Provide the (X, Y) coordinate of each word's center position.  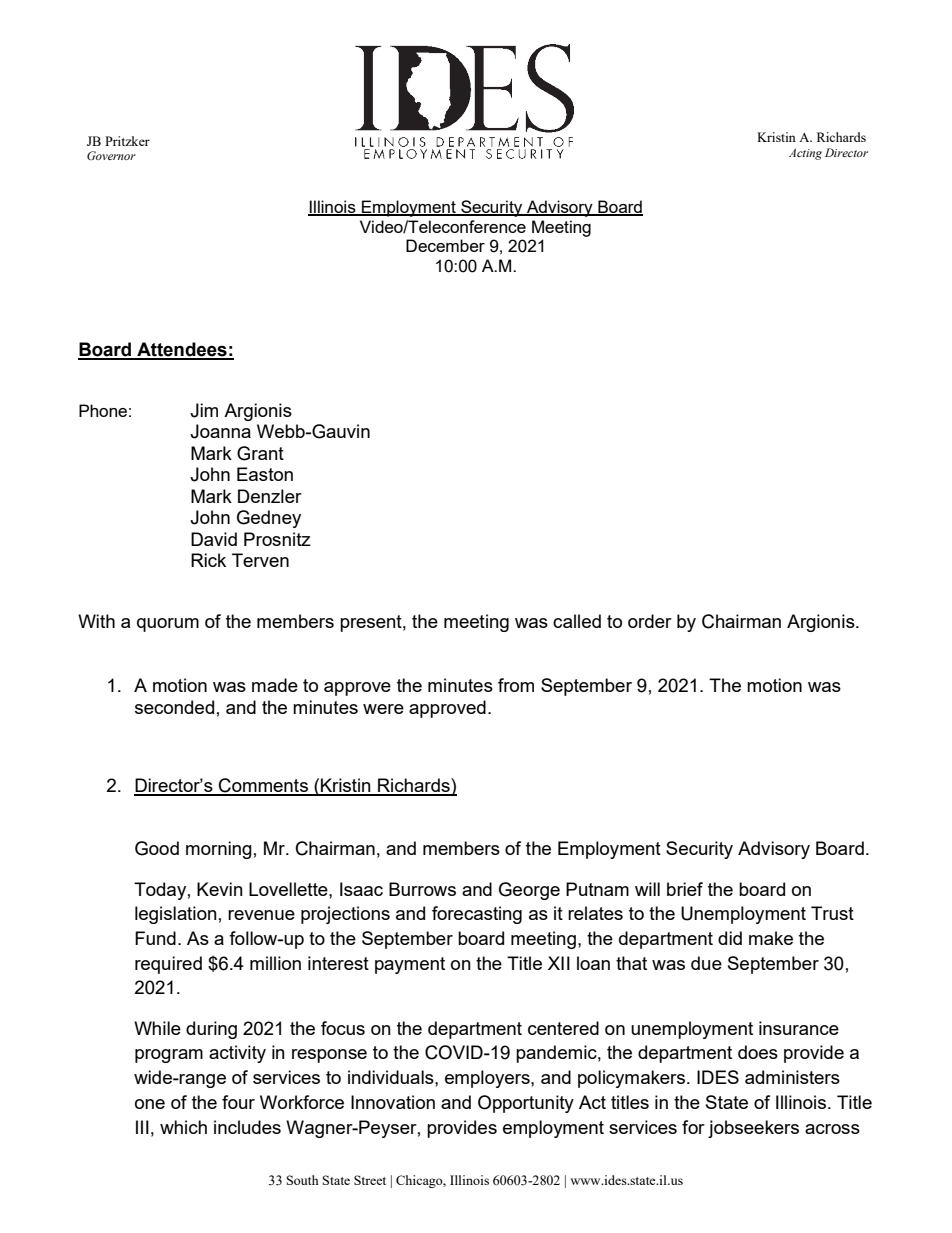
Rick (208, 560)
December (445, 245)
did (730, 938)
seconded (174, 707)
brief (685, 889)
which (183, 1127)
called (577, 621)
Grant (260, 453)
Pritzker (127, 141)
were (383, 709)
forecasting (477, 915)
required (168, 965)
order (650, 621)
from (516, 685)
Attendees (182, 350)
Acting (805, 154)
